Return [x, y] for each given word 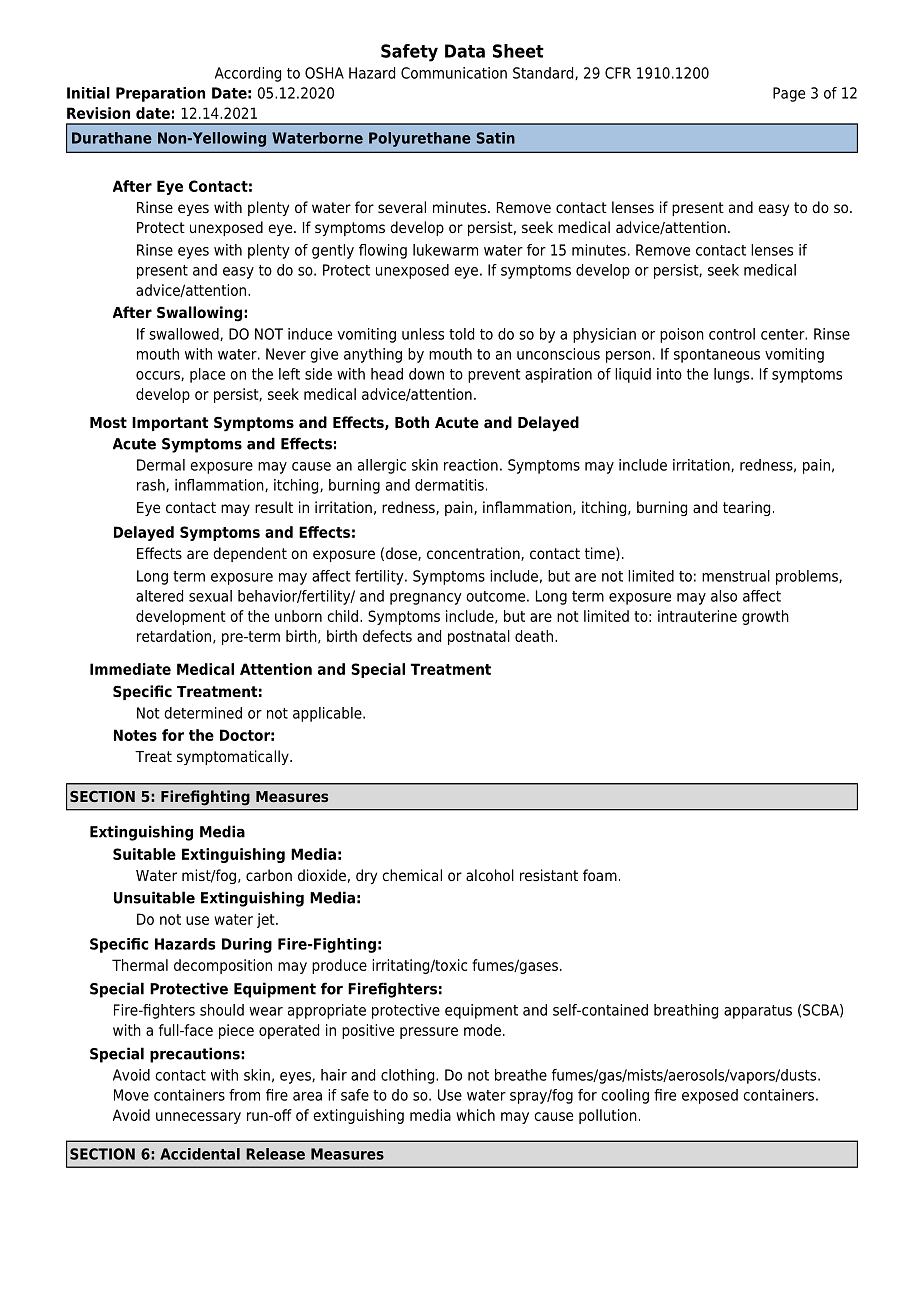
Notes [135, 735]
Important [170, 424]
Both [412, 422]
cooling [625, 1096]
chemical [412, 875]
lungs [733, 375]
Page [789, 94]
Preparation [160, 94]
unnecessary [198, 1118]
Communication [454, 73]
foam [600, 875]
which [475, 1115]
